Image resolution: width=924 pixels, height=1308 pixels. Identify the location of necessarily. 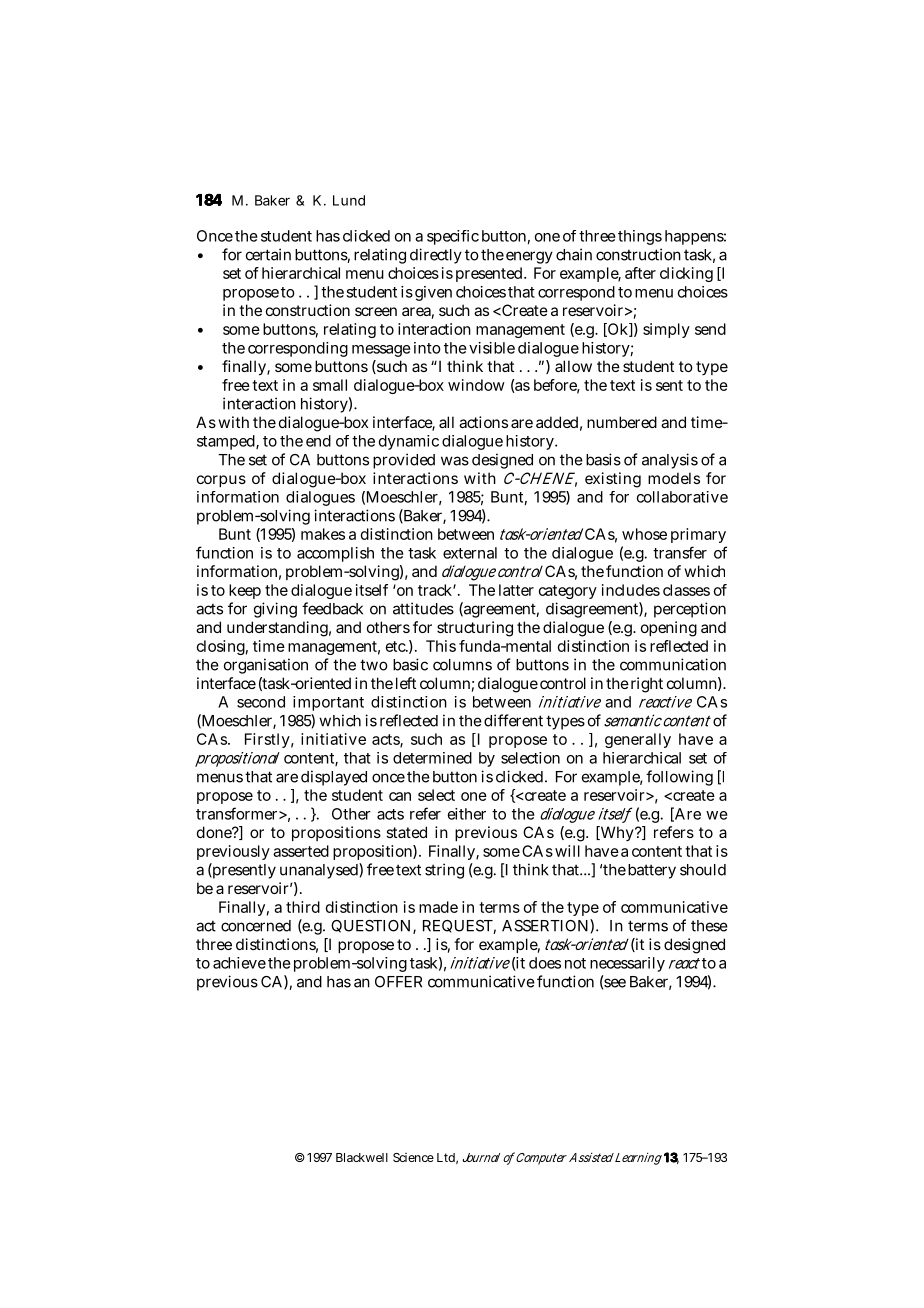
(627, 964).
